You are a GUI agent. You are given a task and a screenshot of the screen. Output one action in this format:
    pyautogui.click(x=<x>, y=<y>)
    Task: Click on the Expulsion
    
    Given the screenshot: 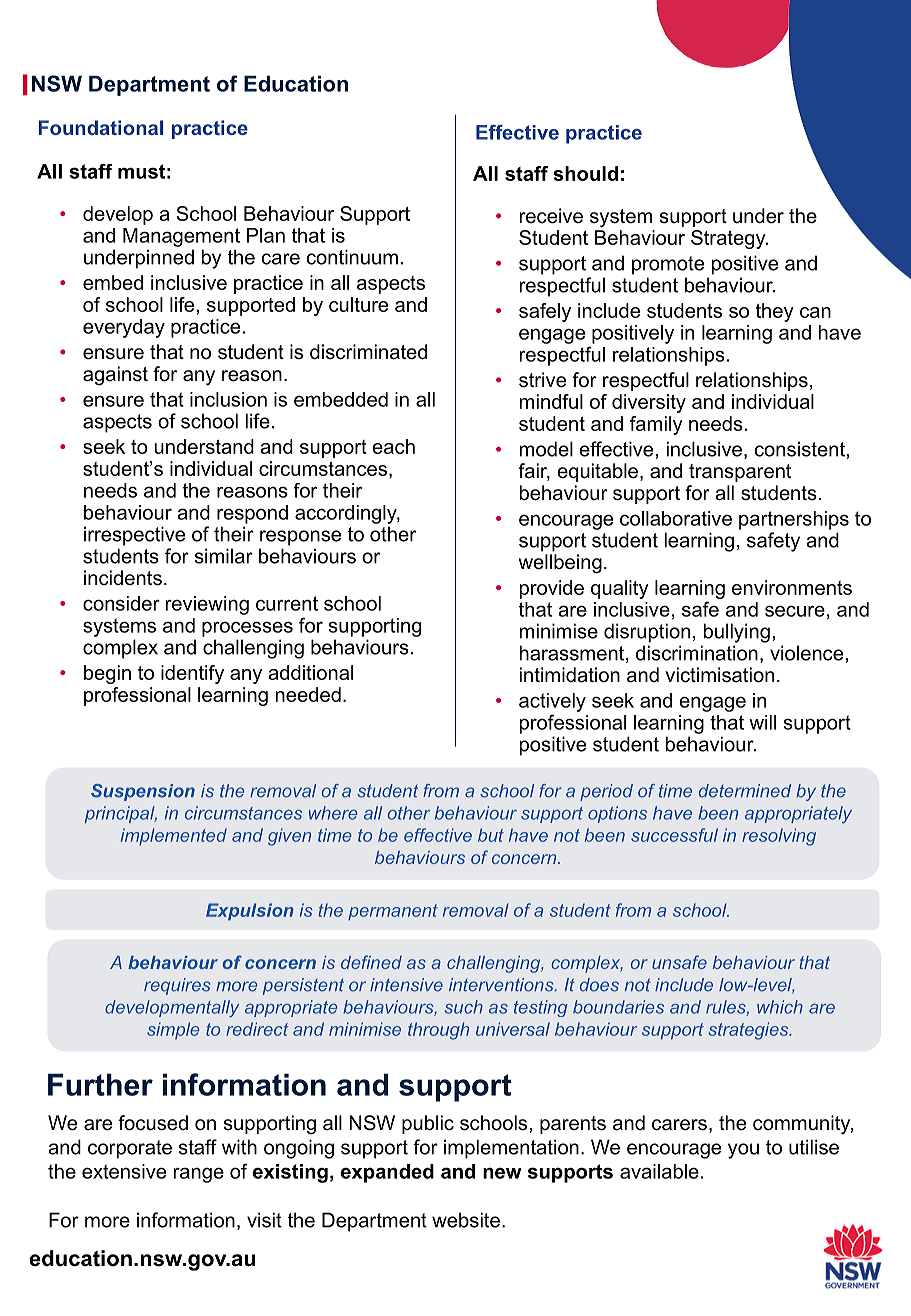 What is the action you would take?
    pyautogui.click(x=250, y=912)
